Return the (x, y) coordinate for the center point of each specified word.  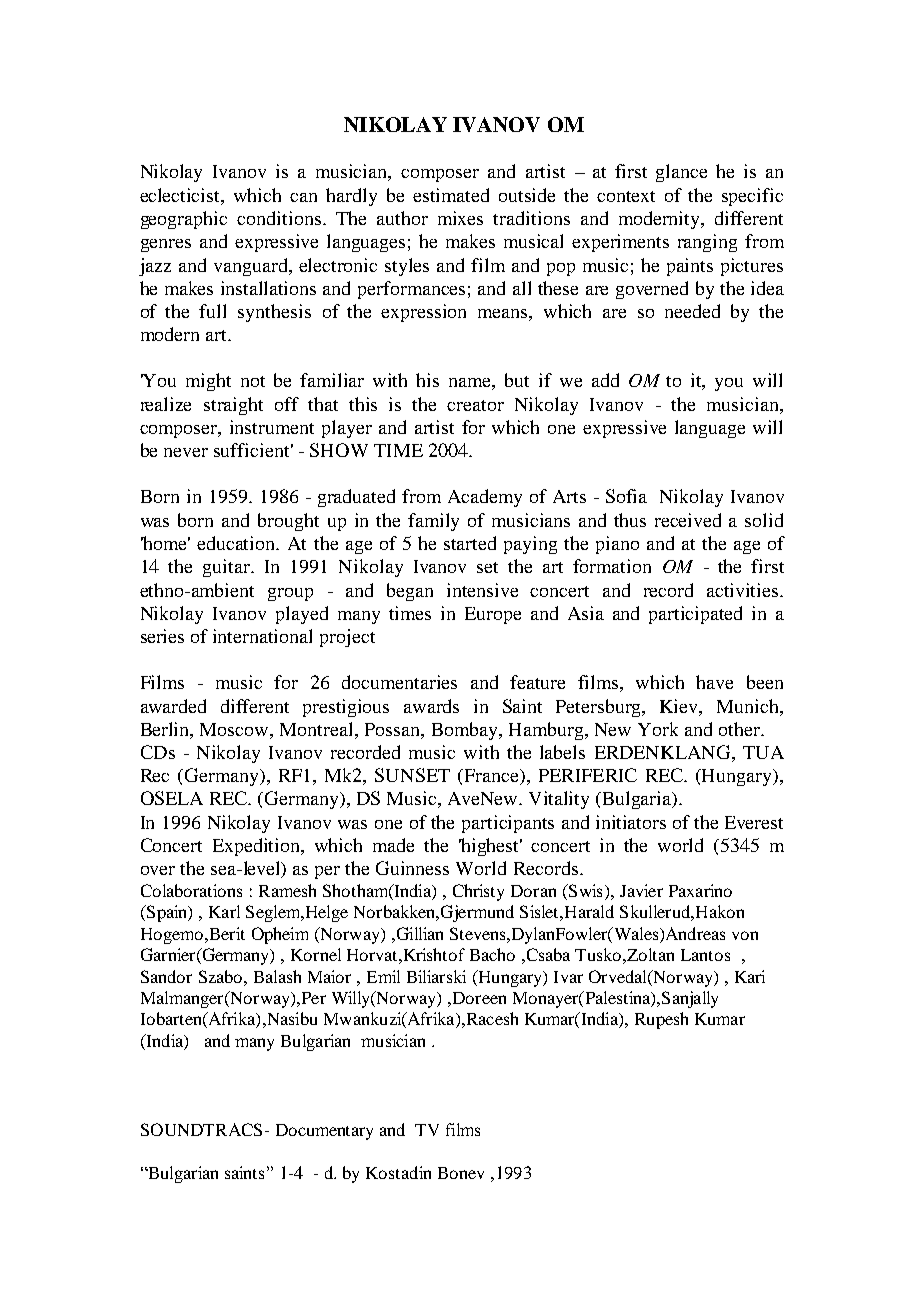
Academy (485, 498)
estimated (451, 195)
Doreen (478, 998)
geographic (184, 220)
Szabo (222, 976)
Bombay (466, 731)
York (658, 729)
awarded (173, 706)
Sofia (626, 496)
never (186, 452)
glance (681, 173)
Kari (750, 976)
